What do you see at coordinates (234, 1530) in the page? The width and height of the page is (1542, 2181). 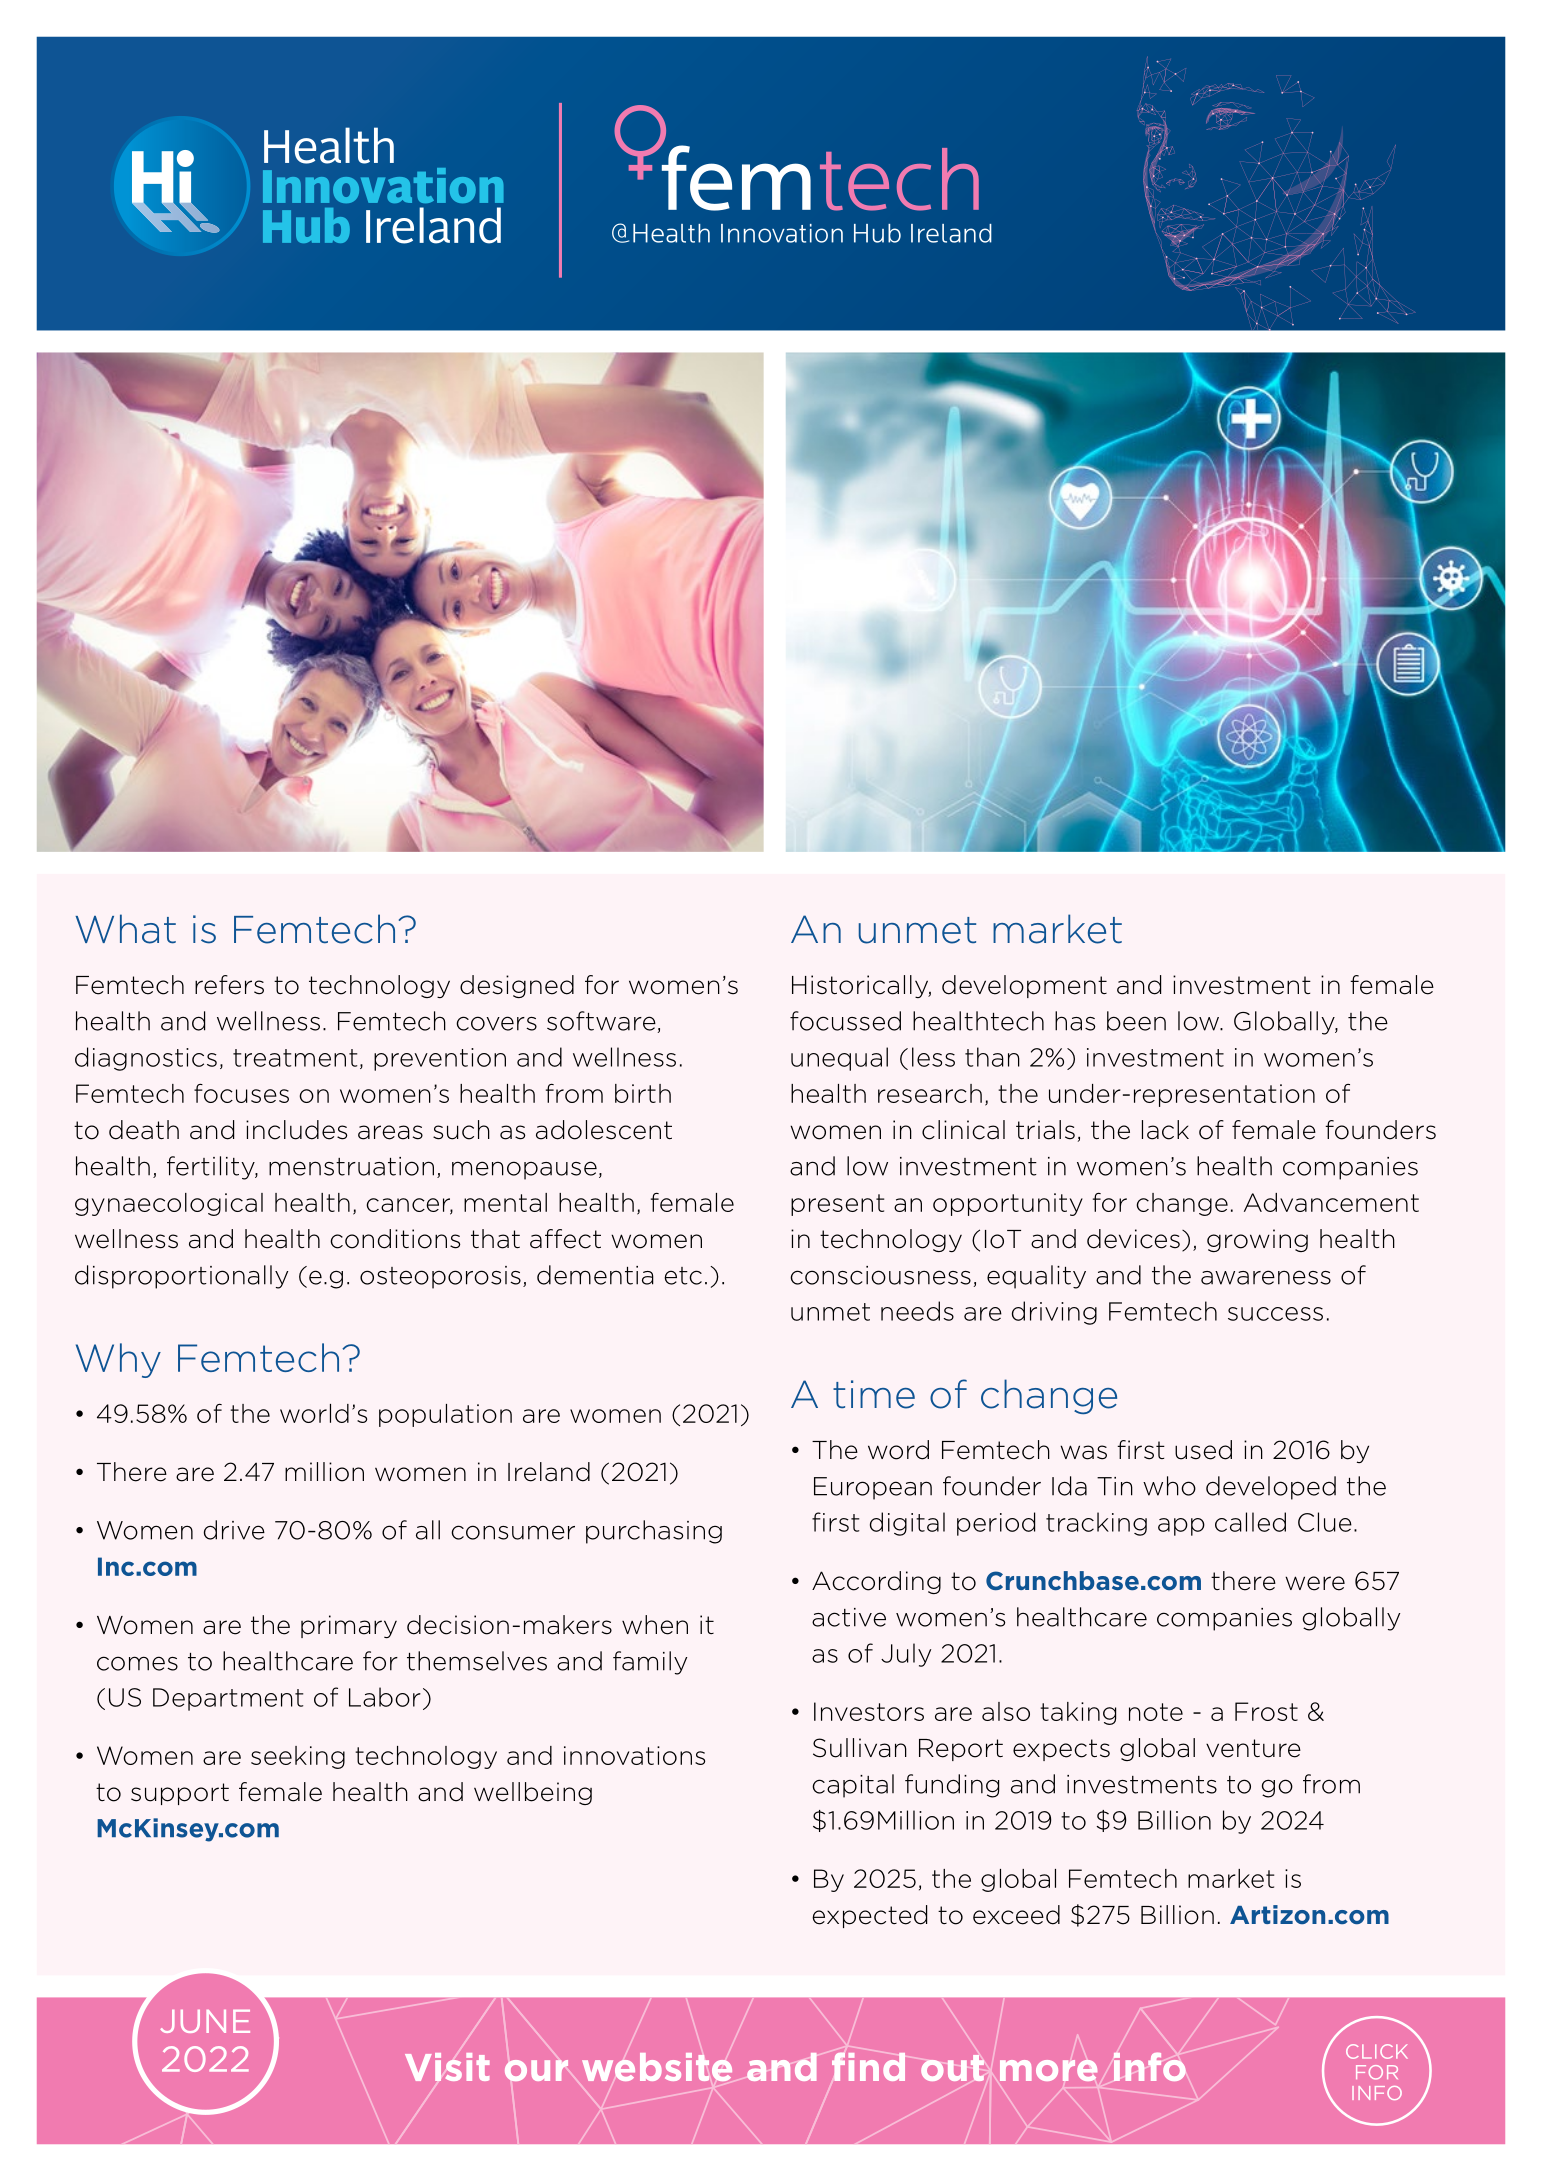 I see `drive` at bounding box center [234, 1530].
